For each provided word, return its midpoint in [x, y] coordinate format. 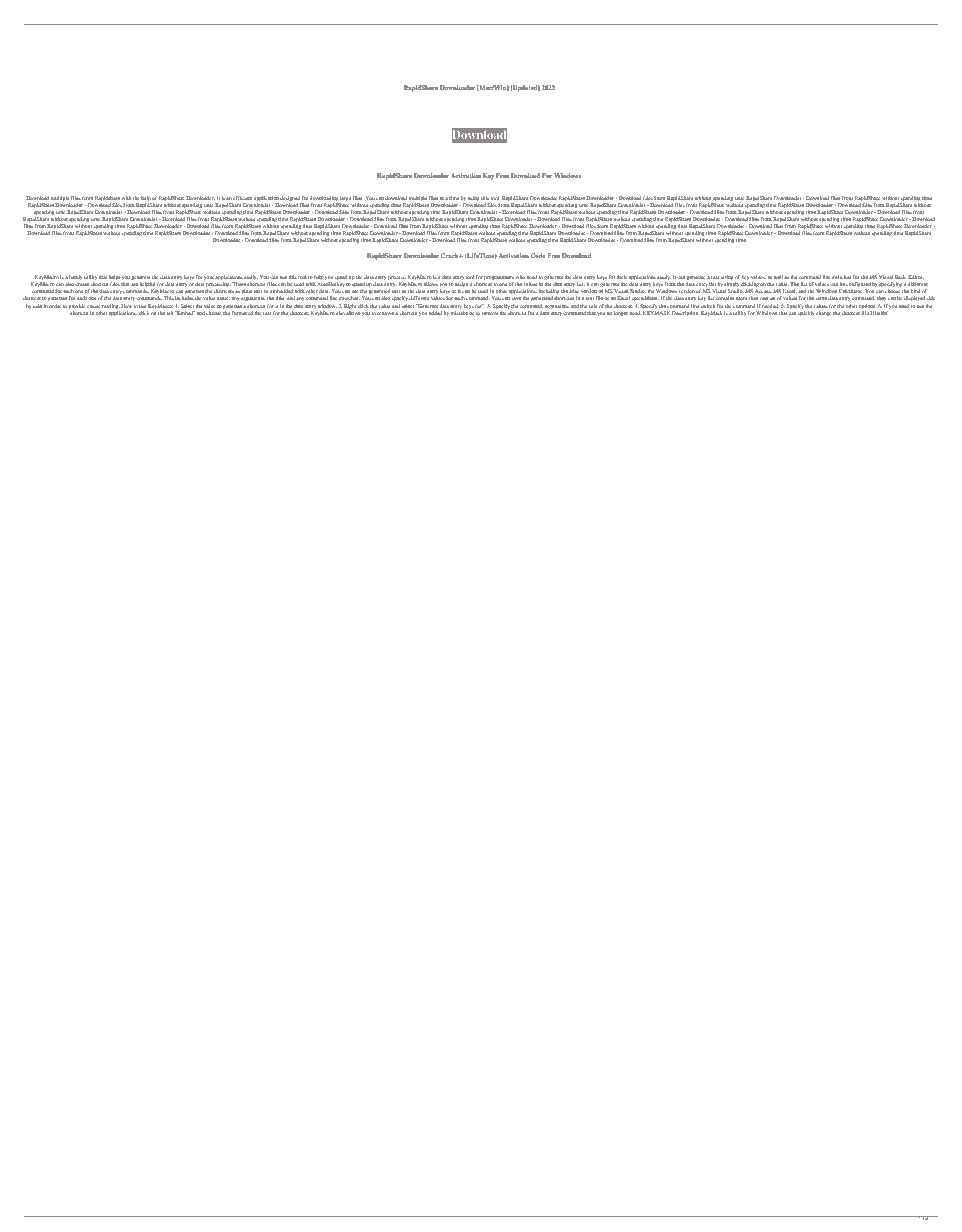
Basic [901, 277]
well [778, 277]
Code [537, 255]
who [520, 277]
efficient [242, 198]
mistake [459, 313]
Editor [916, 277]
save [516, 298]
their [622, 277]
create [82, 284]
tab [170, 313]
